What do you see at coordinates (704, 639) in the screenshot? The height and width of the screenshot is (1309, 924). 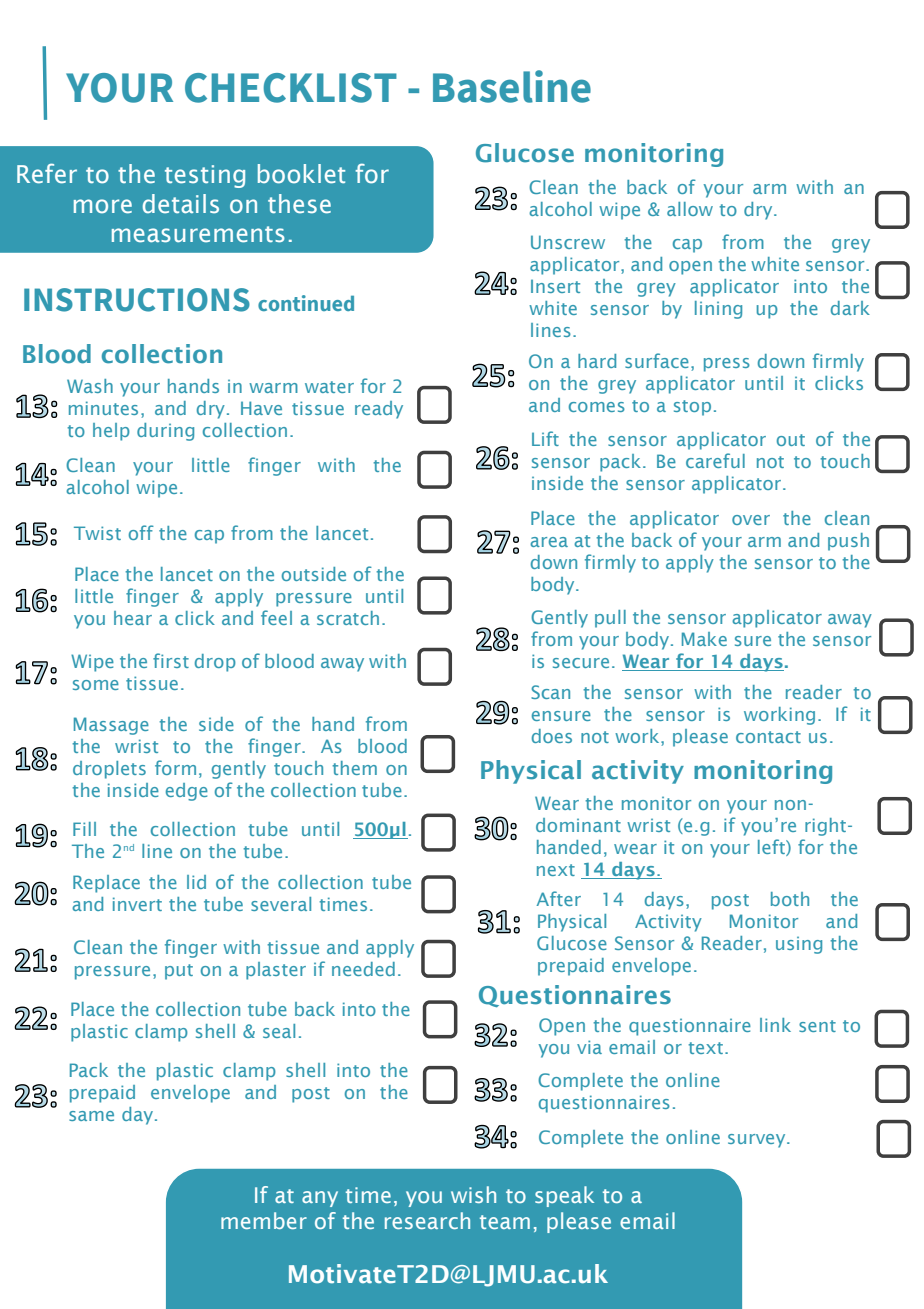 I see `Make` at bounding box center [704, 639].
